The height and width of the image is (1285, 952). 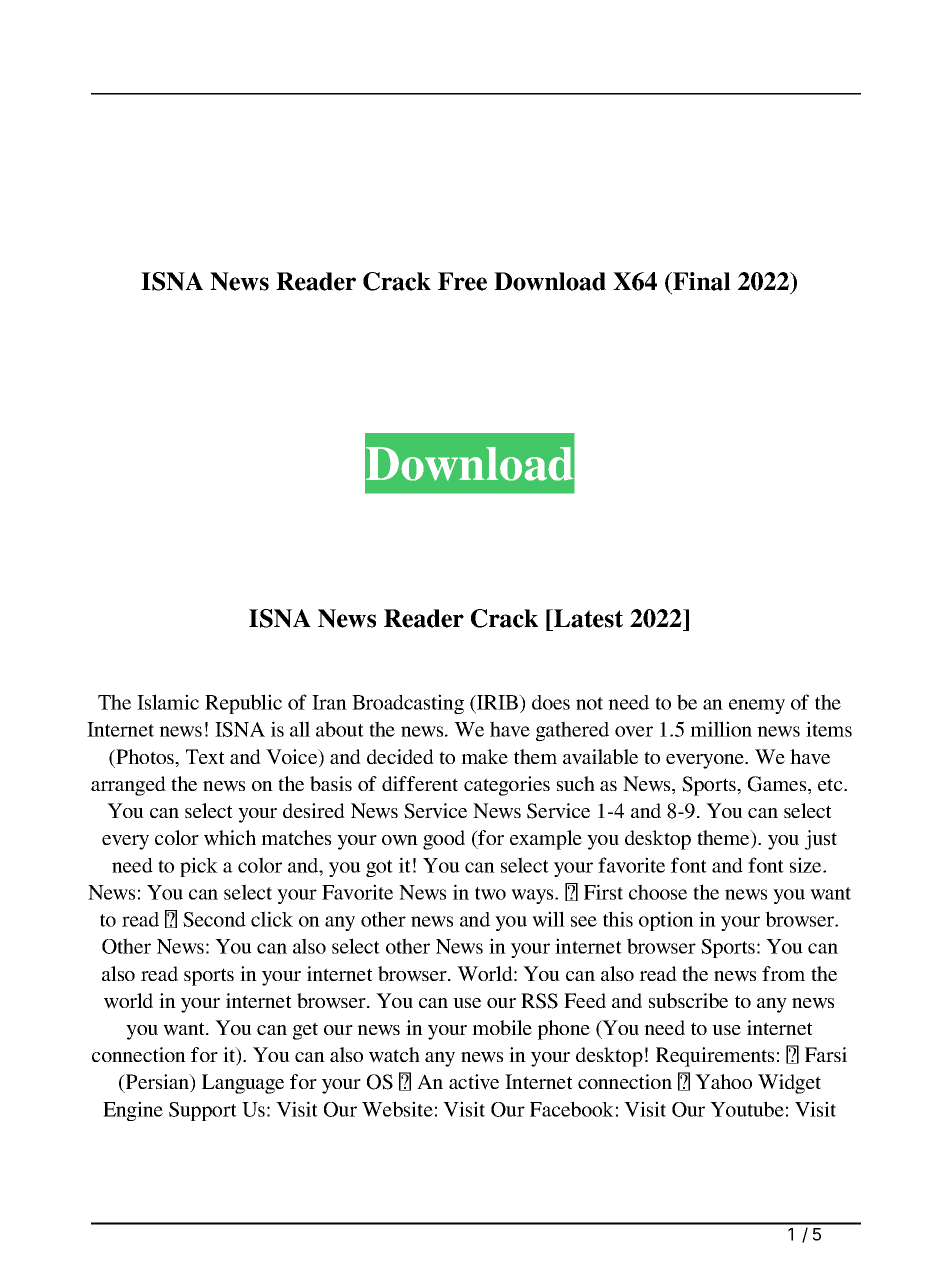 I want to click on enemy, so click(x=757, y=706).
